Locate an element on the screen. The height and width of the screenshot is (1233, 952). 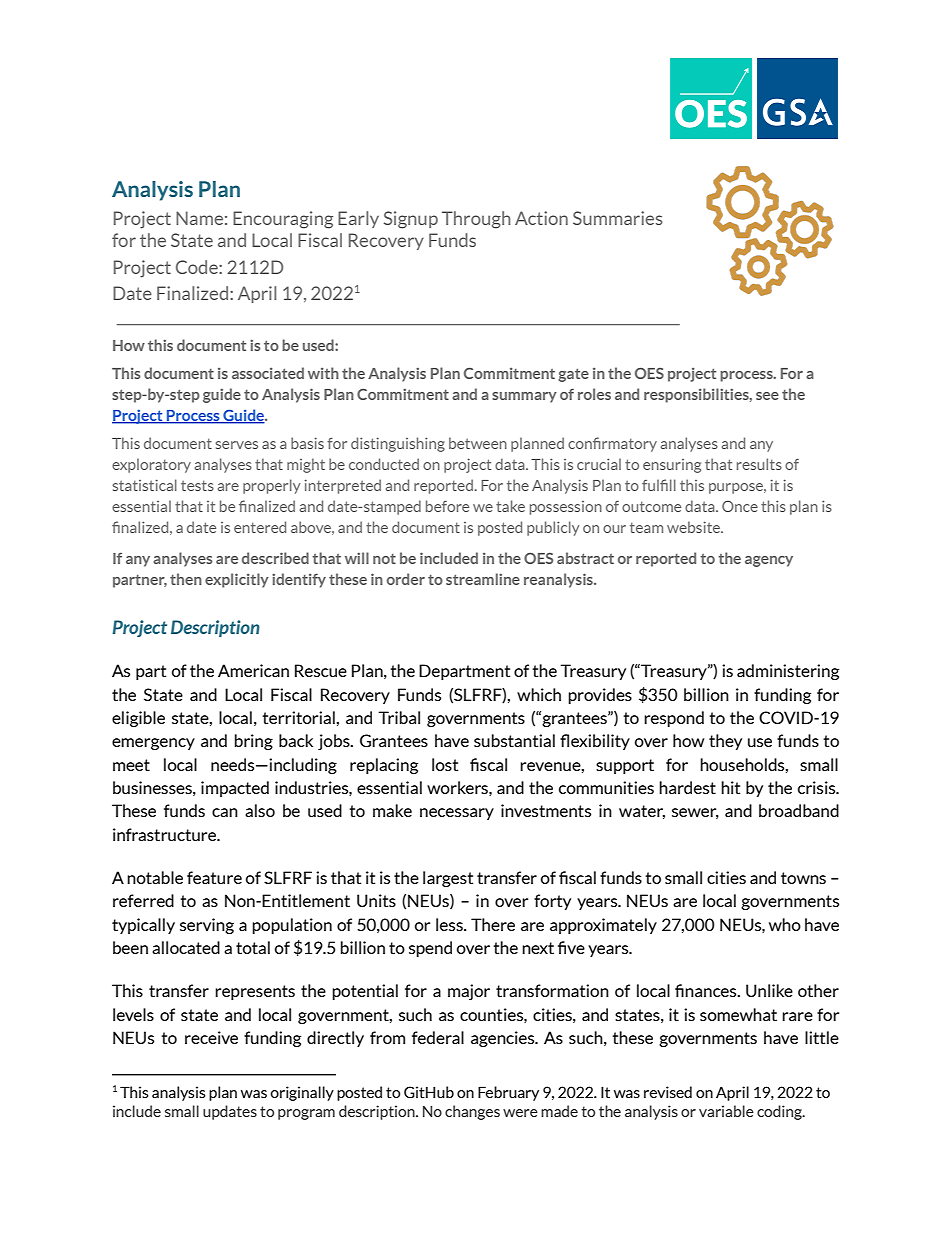
serves is located at coordinates (236, 445).
